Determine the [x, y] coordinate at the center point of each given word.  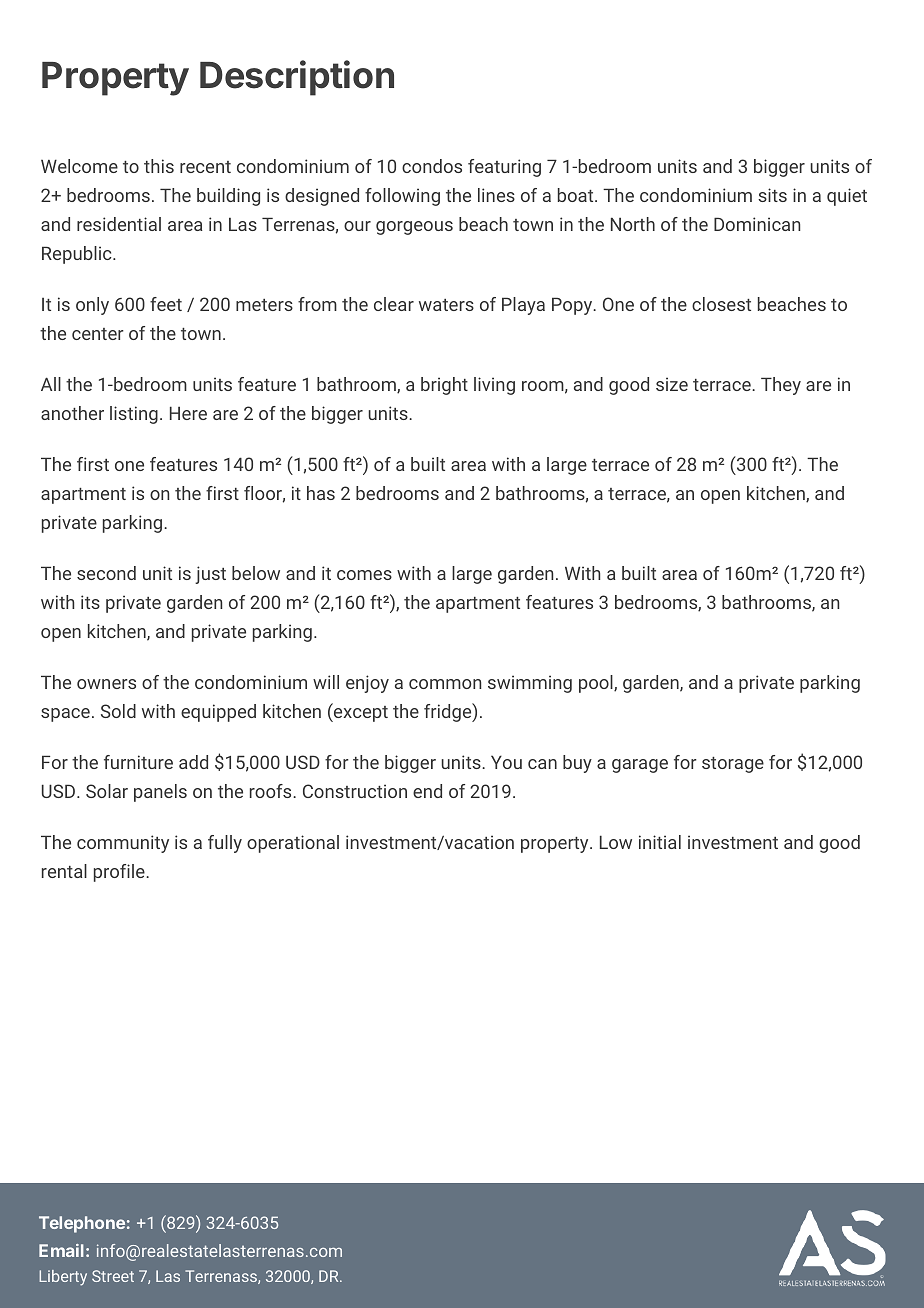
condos [432, 166]
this [159, 166]
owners [106, 684]
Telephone [82, 1224]
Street [113, 1276]
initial [660, 842]
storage [733, 765]
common [445, 684]
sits [772, 195]
